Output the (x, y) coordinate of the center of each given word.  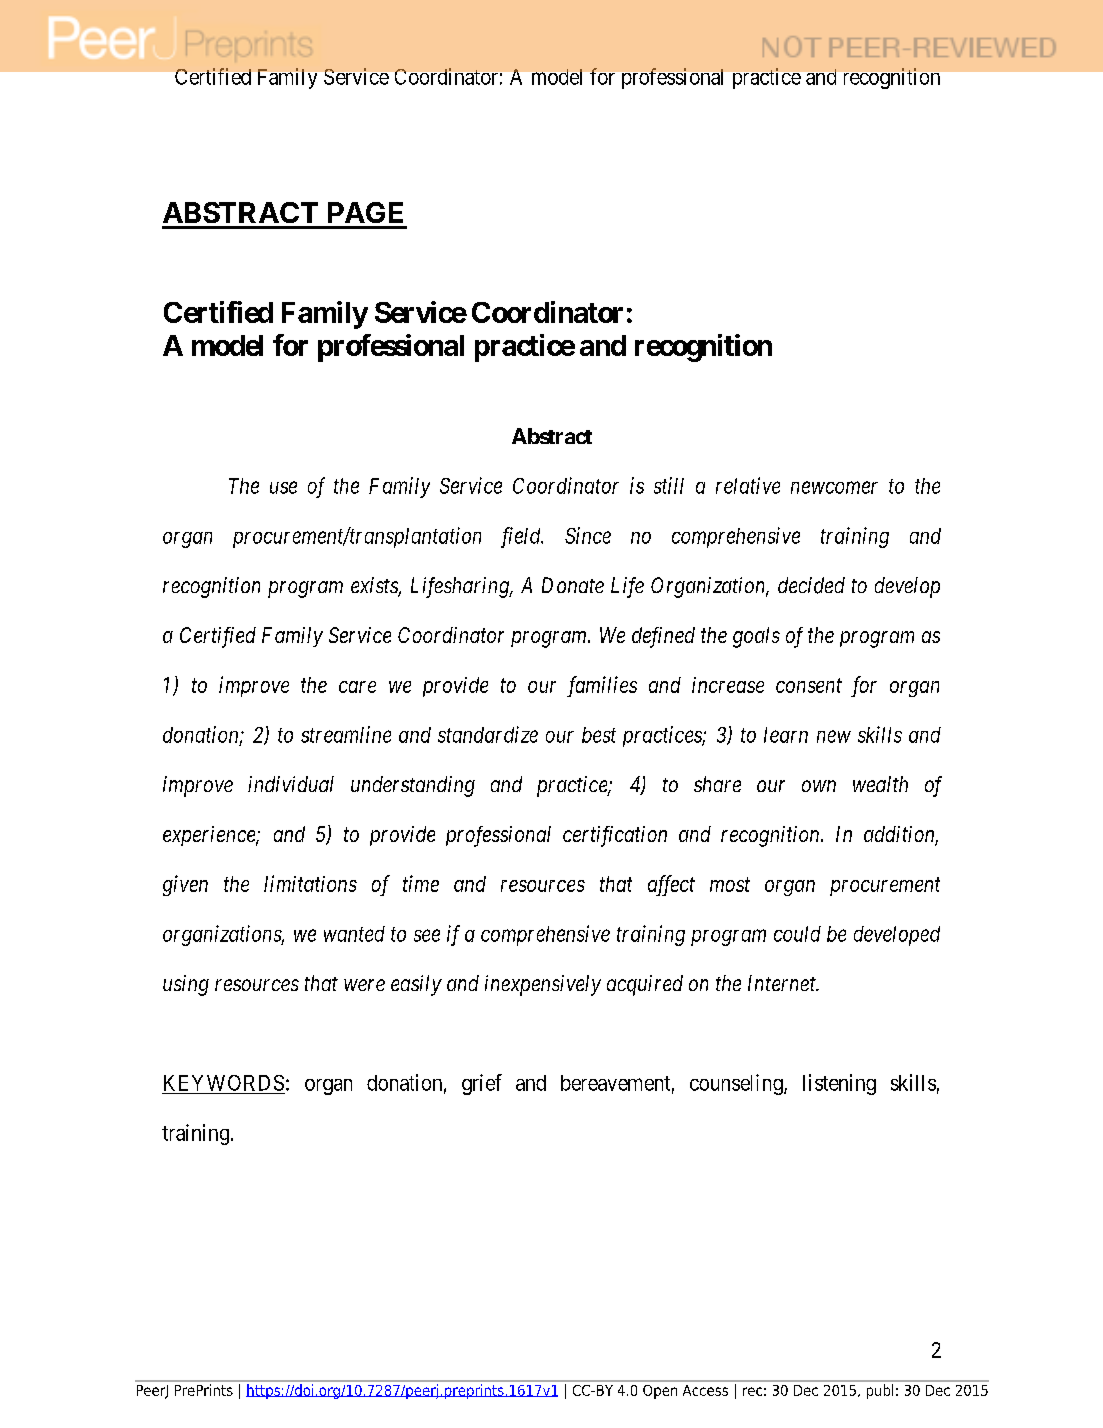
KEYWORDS (224, 1083)
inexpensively (543, 985)
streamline (346, 734)
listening (839, 1084)
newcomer (834, 488)
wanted (354, 934)
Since (588, 535)
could (797, 934)
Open (660, 1392)
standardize (488, 734)
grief (482, 1084)
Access (705, 1390)
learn (786, 735)
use (283, 488)
